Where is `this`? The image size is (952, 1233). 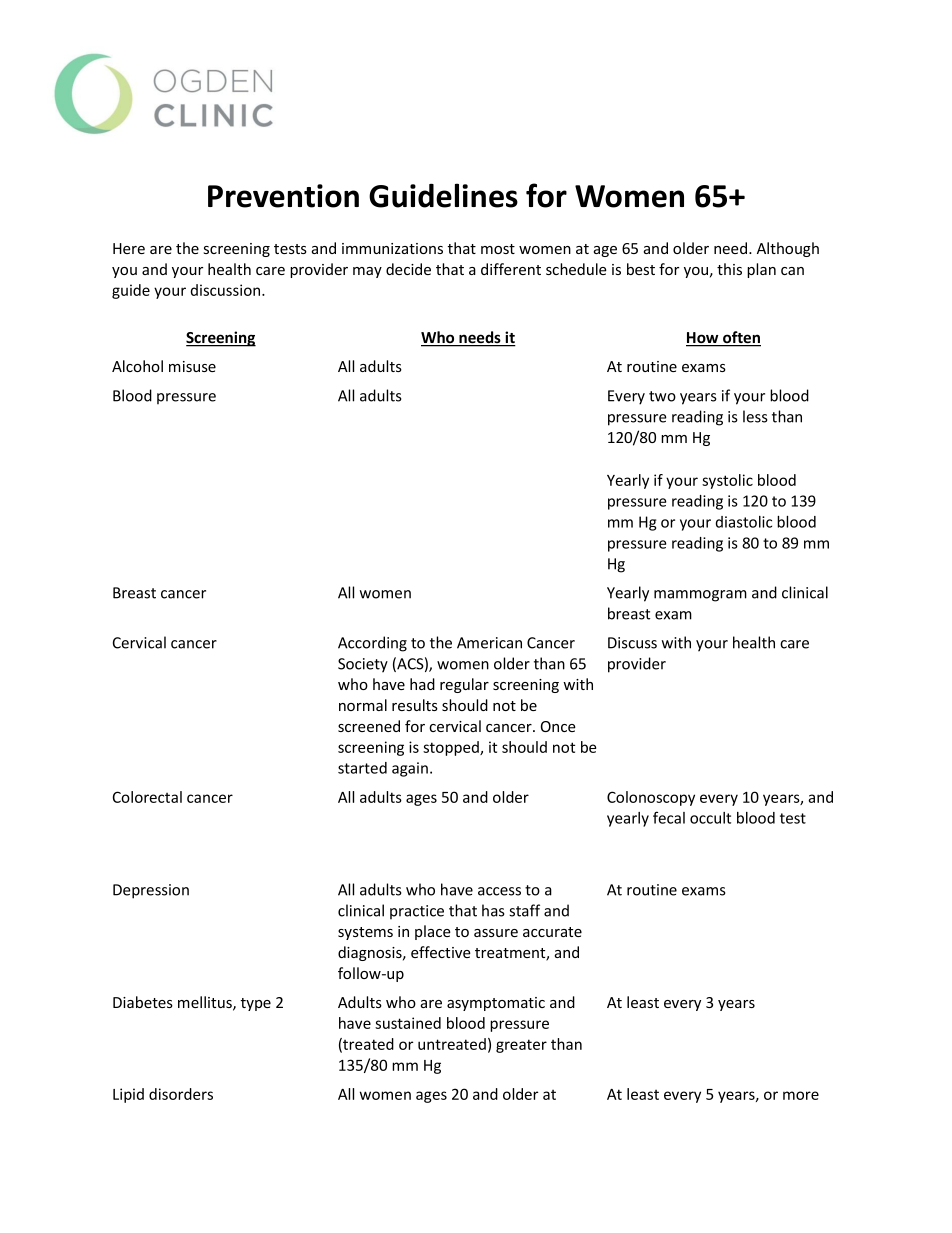
this is located at coordinates (729, 269).
